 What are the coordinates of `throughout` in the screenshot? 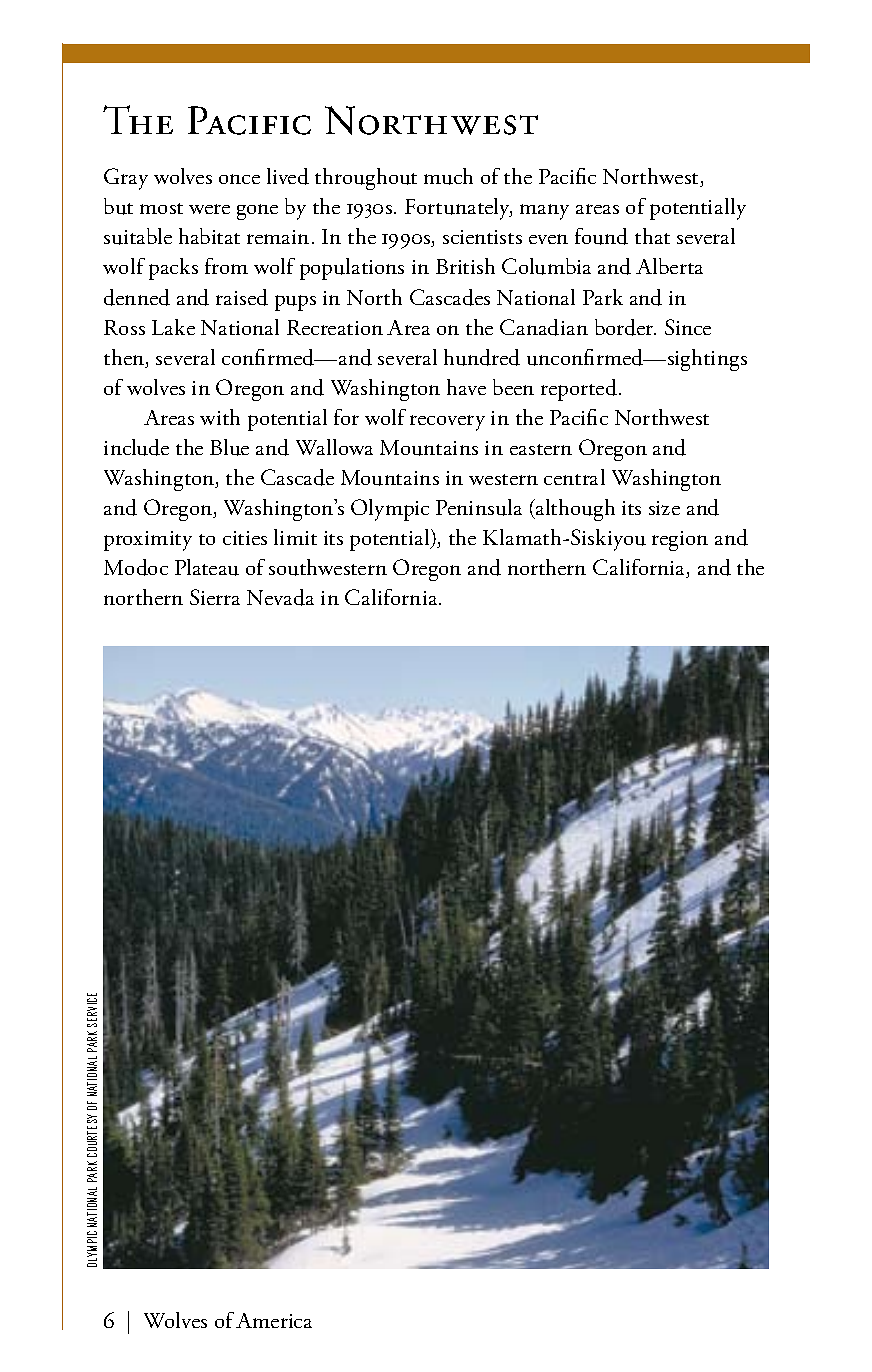 It's located at (366, 179).
